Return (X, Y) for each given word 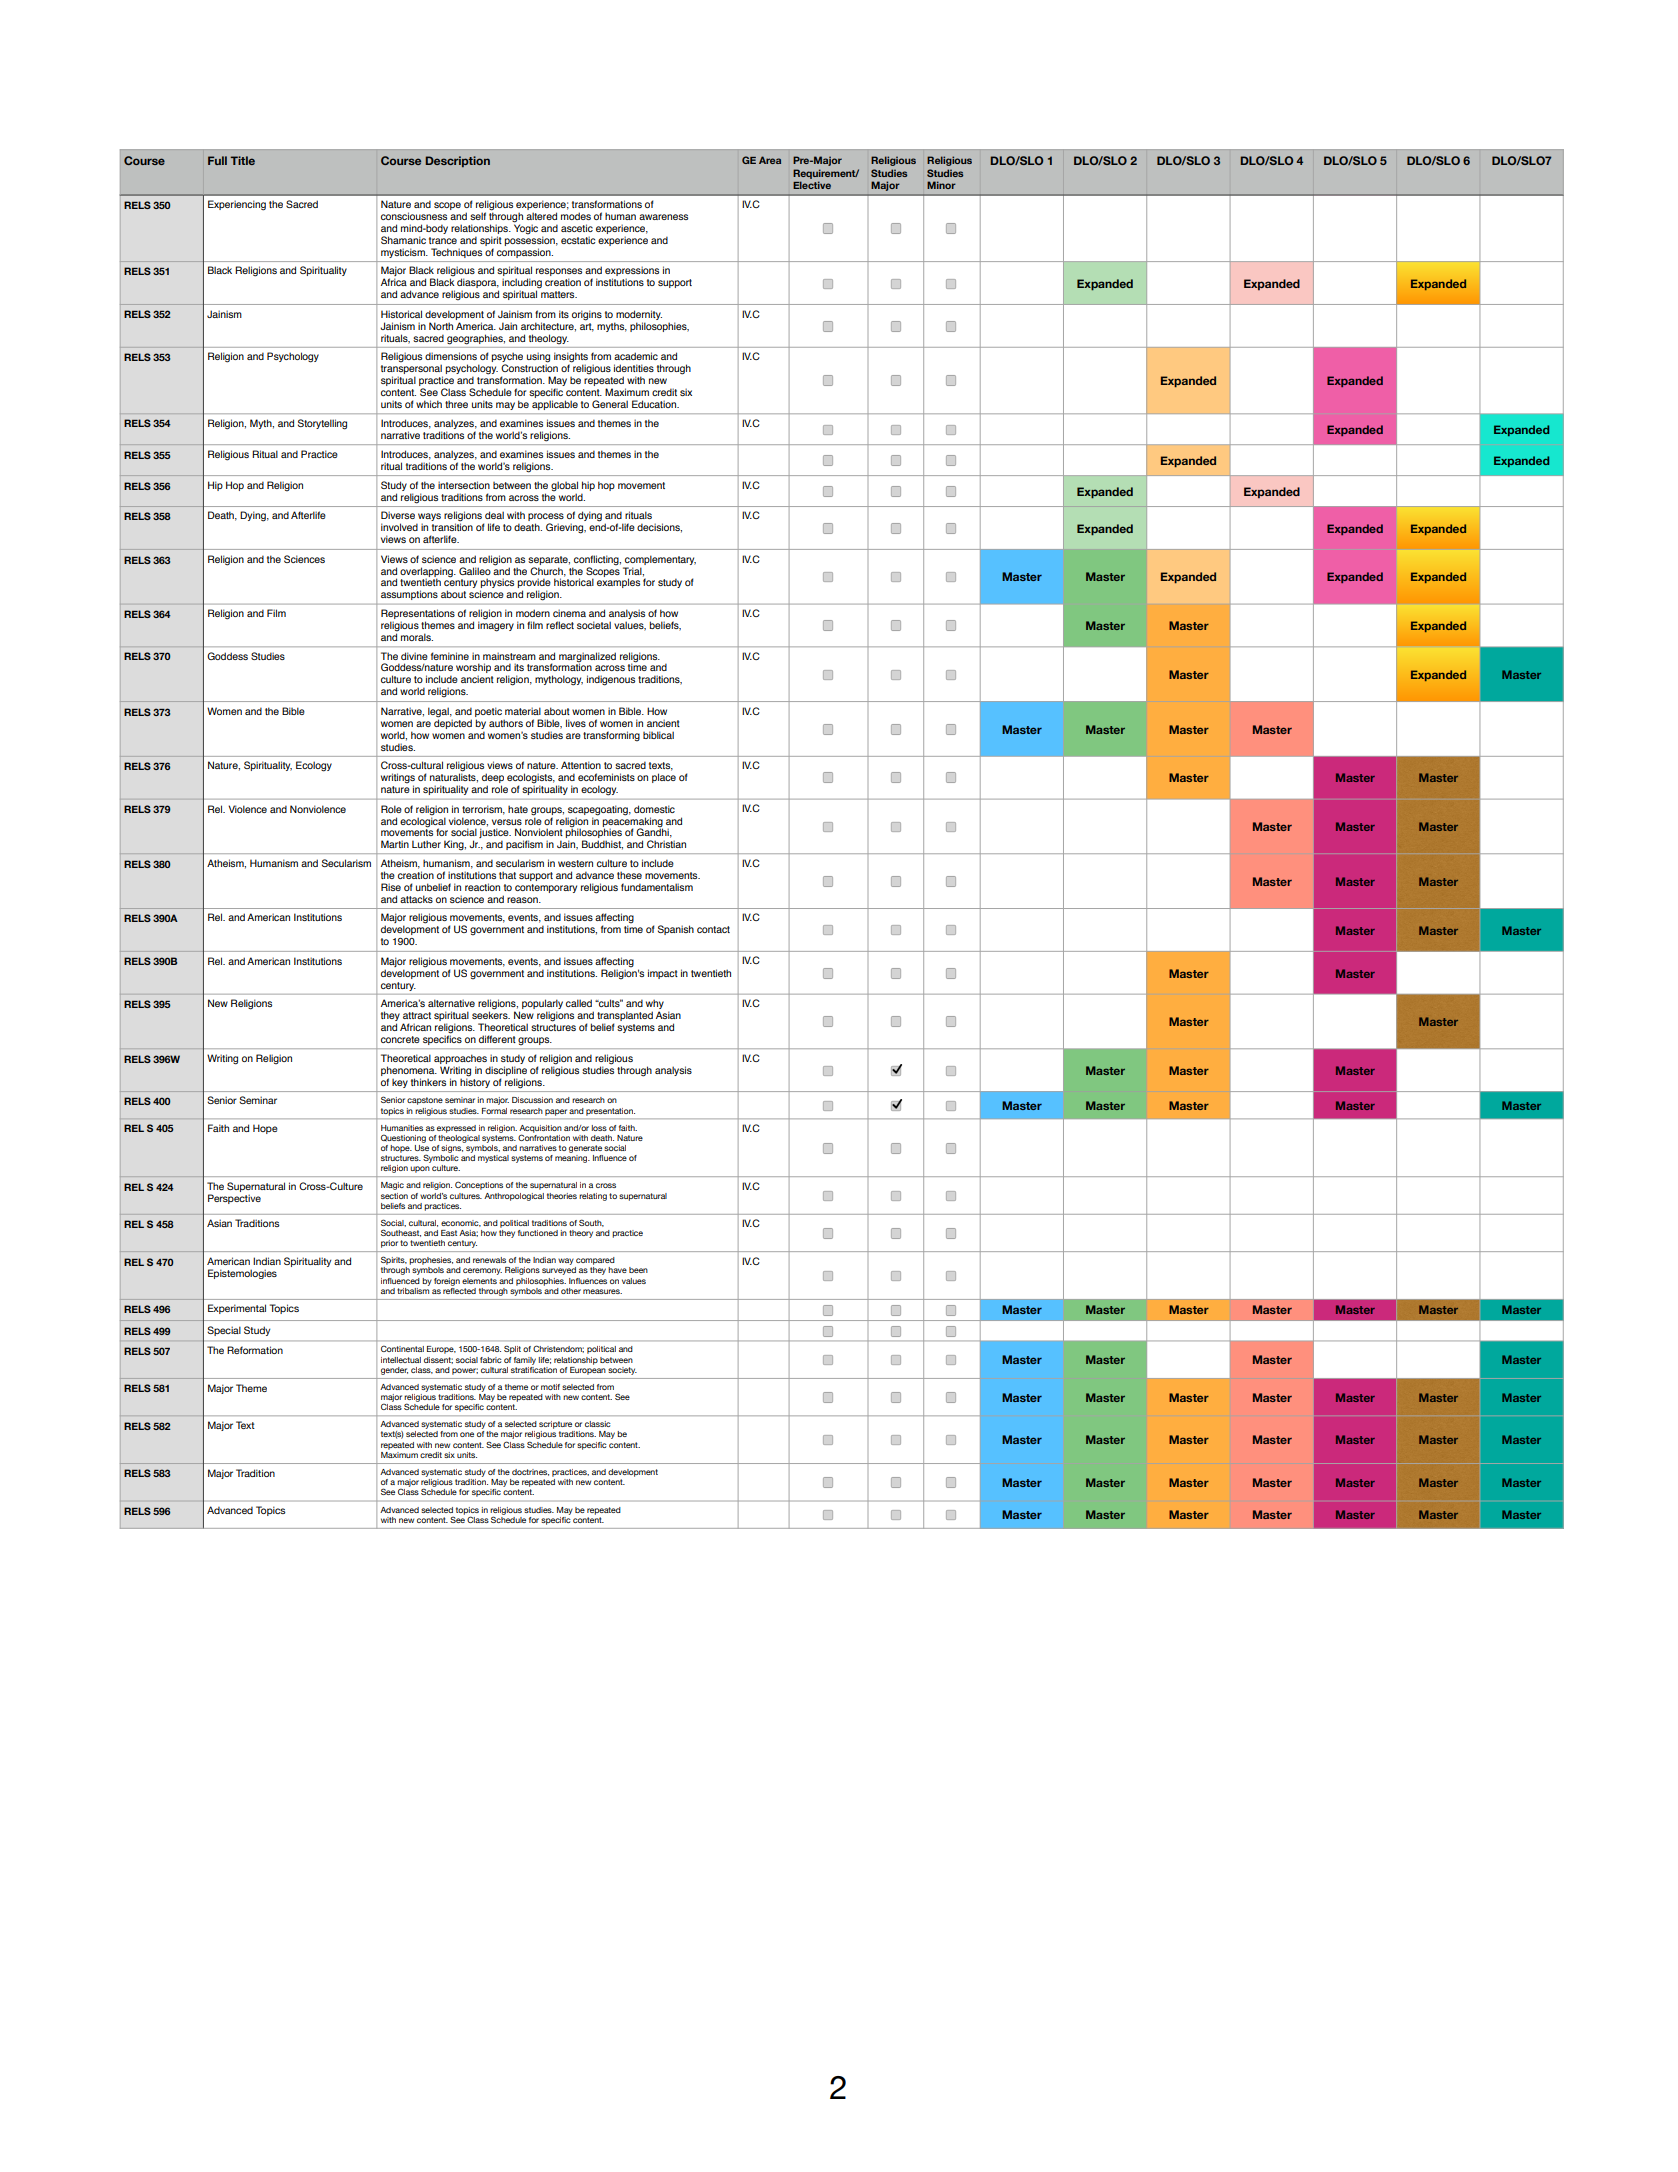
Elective (812, 185)
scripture (555, 1425)
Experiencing (237, 205)
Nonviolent (539, 832)
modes (576, 216)
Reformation (255, 1350)
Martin (395, 844)
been (638, 1270)
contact (713, 929)
